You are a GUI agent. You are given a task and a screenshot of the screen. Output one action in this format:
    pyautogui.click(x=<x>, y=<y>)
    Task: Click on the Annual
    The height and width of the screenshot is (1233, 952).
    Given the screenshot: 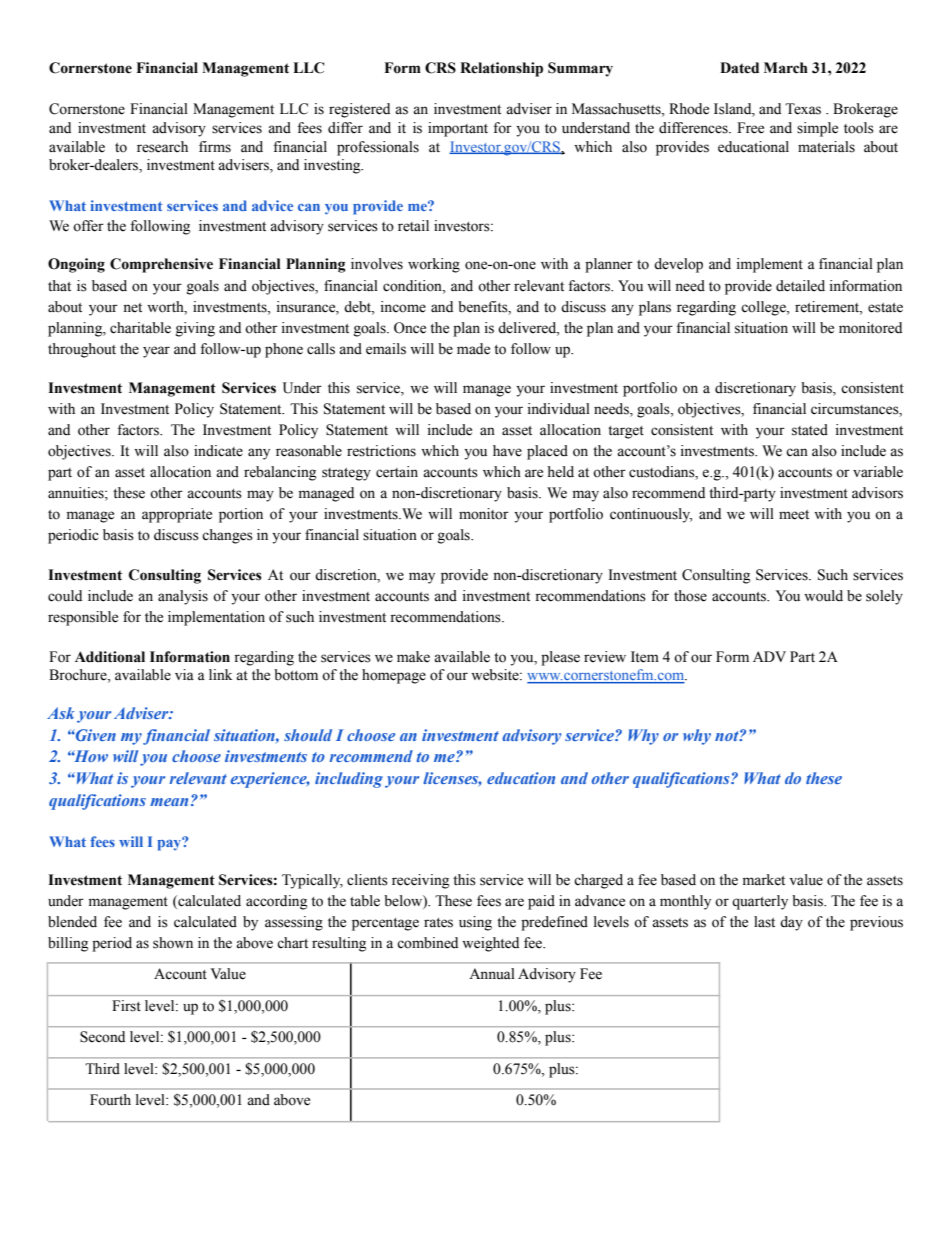 What is the action you would take?
    pyautogui.click(x=492, y=973)
